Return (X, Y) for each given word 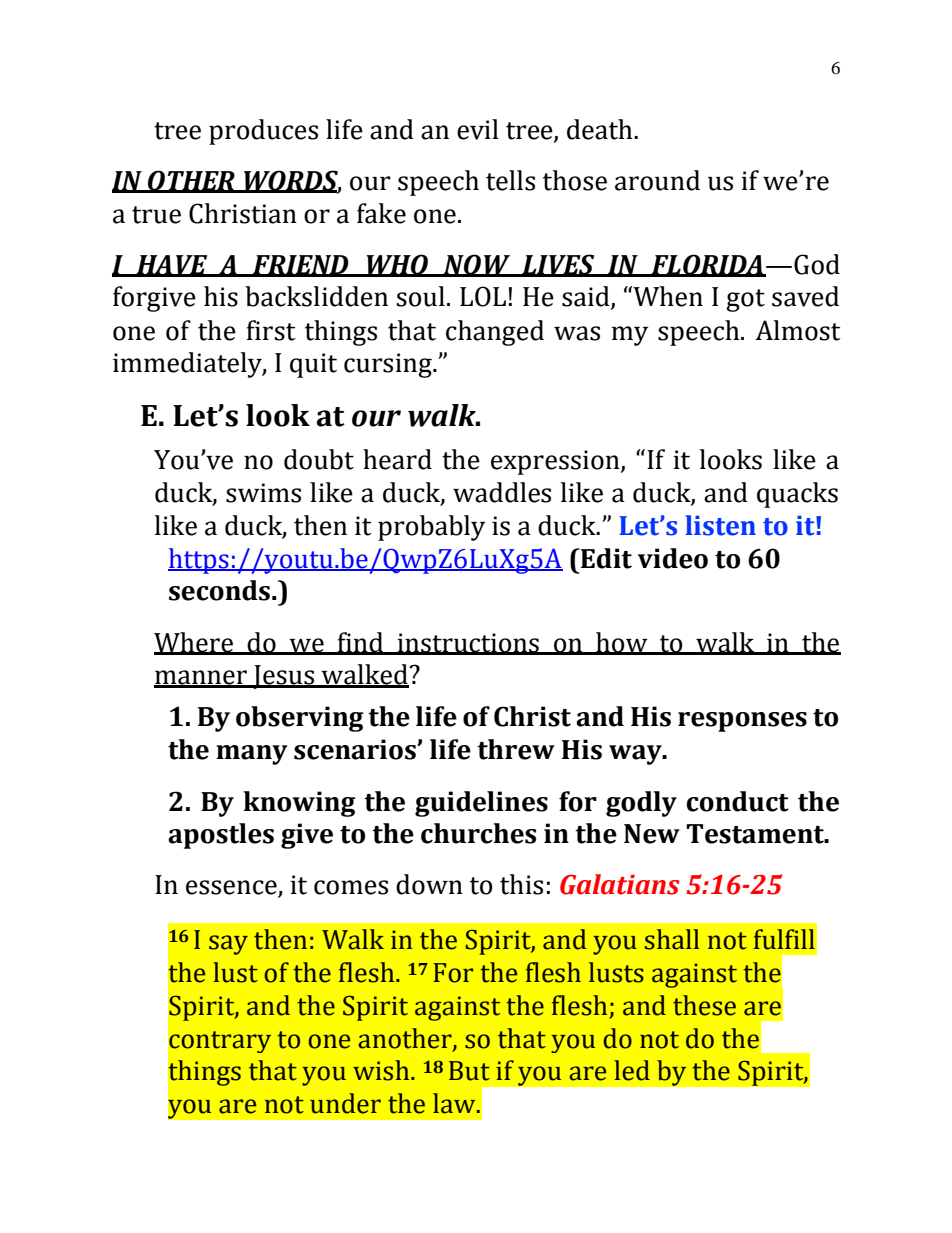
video (673, 558)
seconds (219, 590)
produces (263, 132)
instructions (468, 643)
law (455, 1103)
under (345, 1103)
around (657, 180)
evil (478, 129)
